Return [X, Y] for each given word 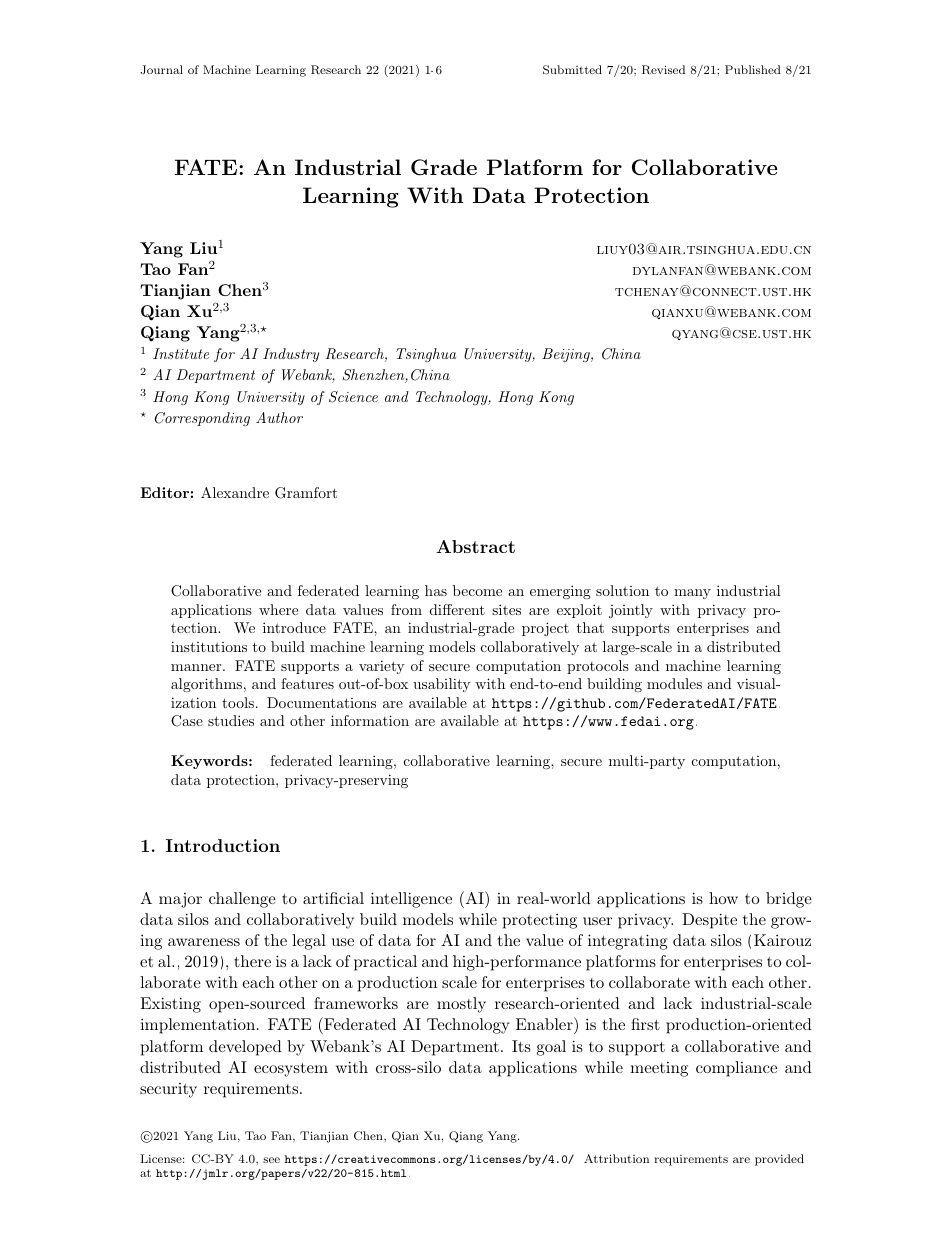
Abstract [475, 546]
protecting [540, 921]
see [271, 1160]
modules [674, 683]
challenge [242, 900]
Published [753, 69]
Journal [161, 69]
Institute [181, 353]
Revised [663, 70]
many [692, 594]
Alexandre [235, 492]
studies [231, 720]
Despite [709, 921]
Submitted [572, 70]
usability [441, 685]
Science [353, 397]
